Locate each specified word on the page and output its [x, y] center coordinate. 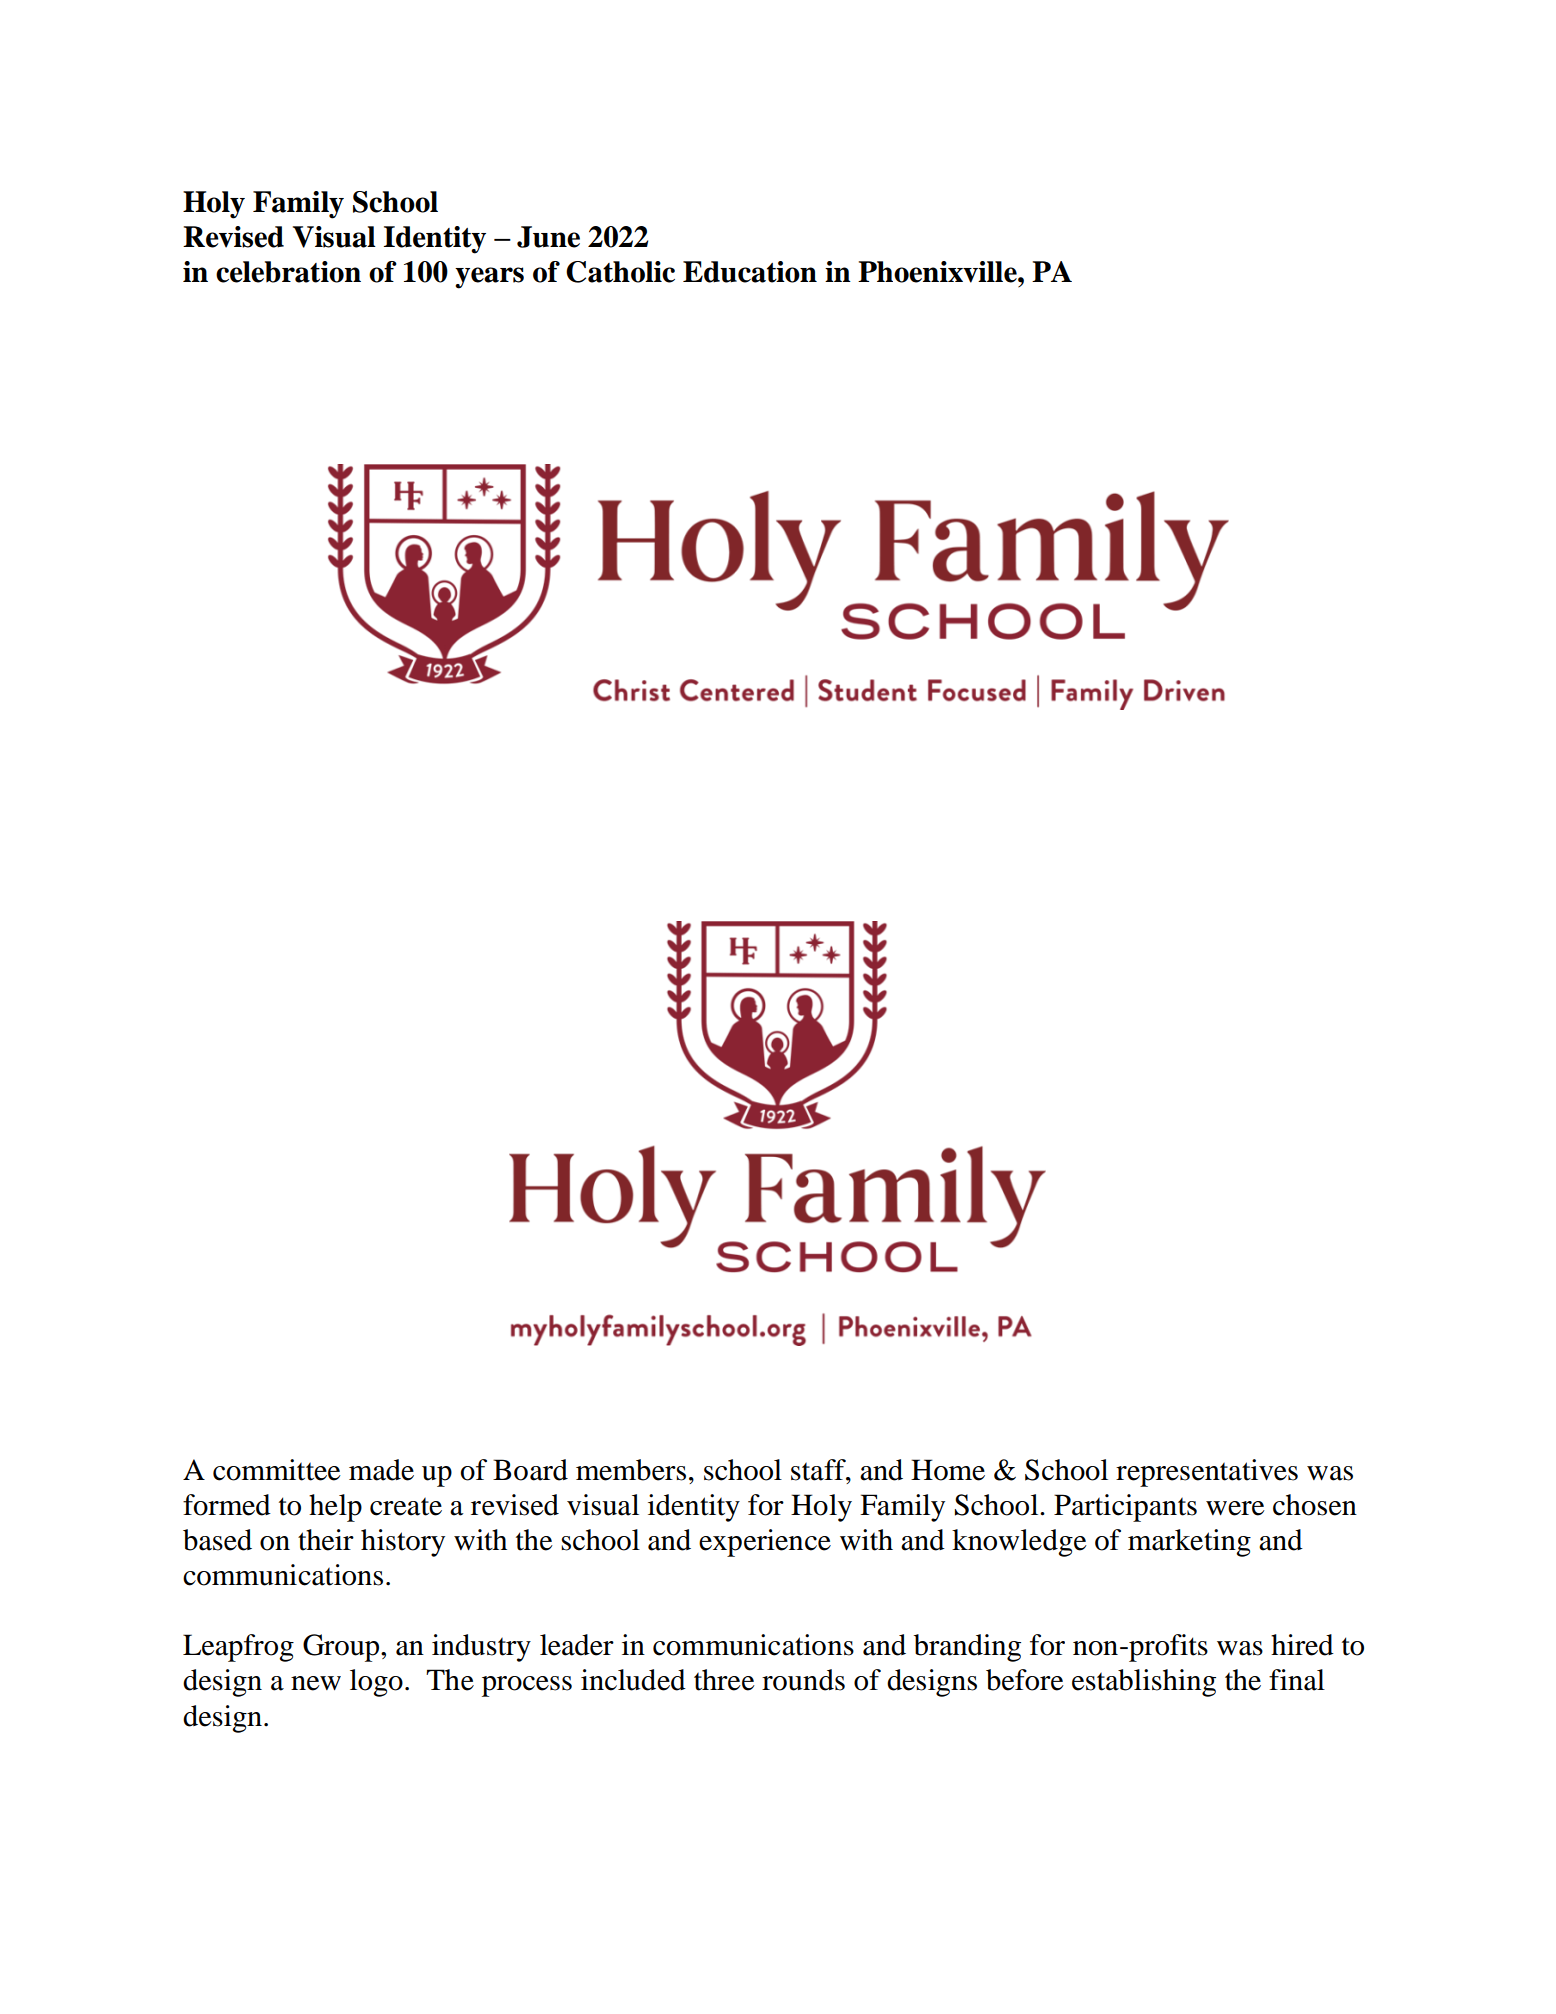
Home [948, 1470]
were [1235, 1508]
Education [750, 272]
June [548, 237]
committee [277, 1470]
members [631, 1470]
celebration [288, 272]
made [381, 1470]
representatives [1207, 1473]
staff [819, 1470]
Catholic [620, 272]
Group [342, 1648]
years [489, 278]
